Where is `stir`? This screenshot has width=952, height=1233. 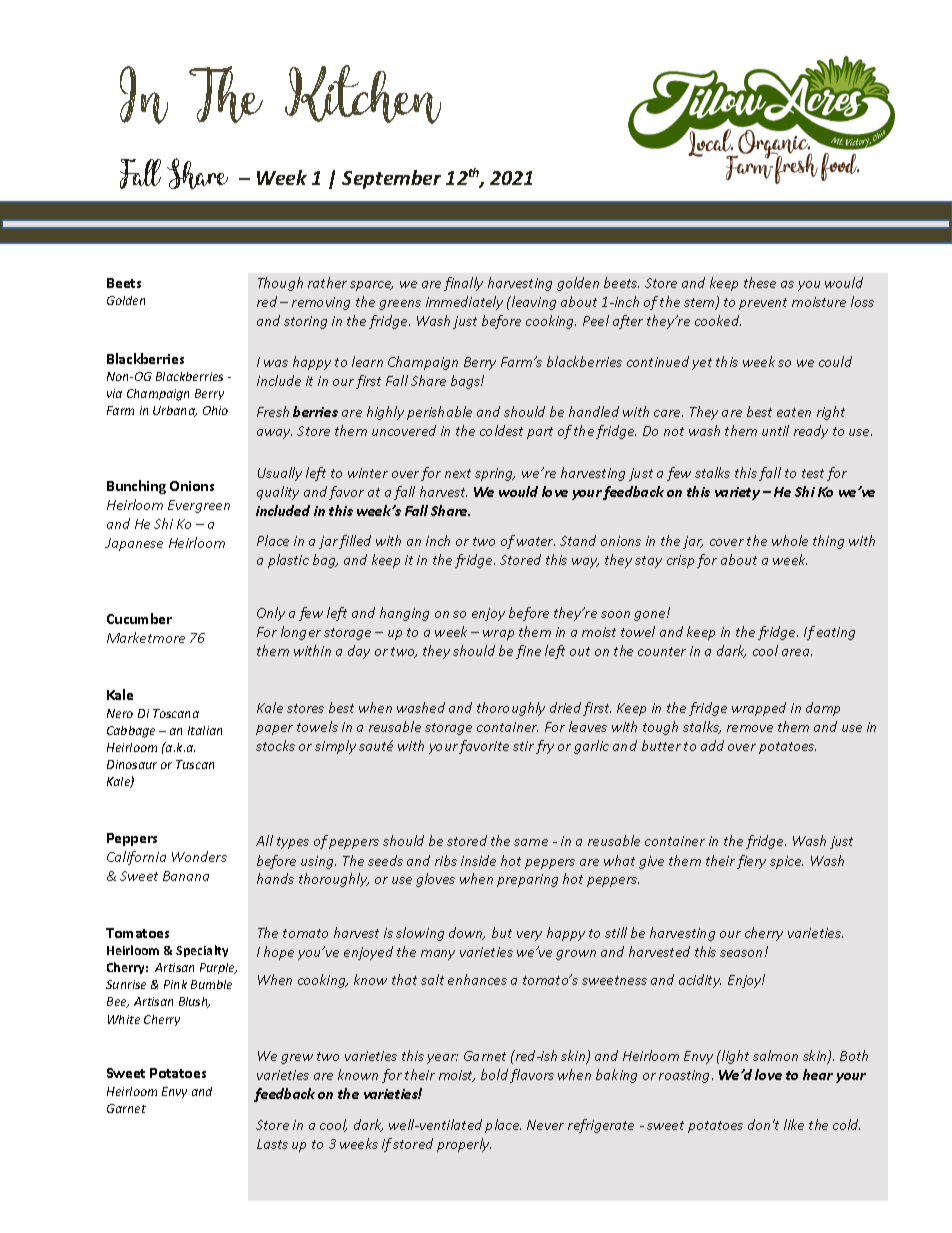 stir is located at coordinates (523, 746).
